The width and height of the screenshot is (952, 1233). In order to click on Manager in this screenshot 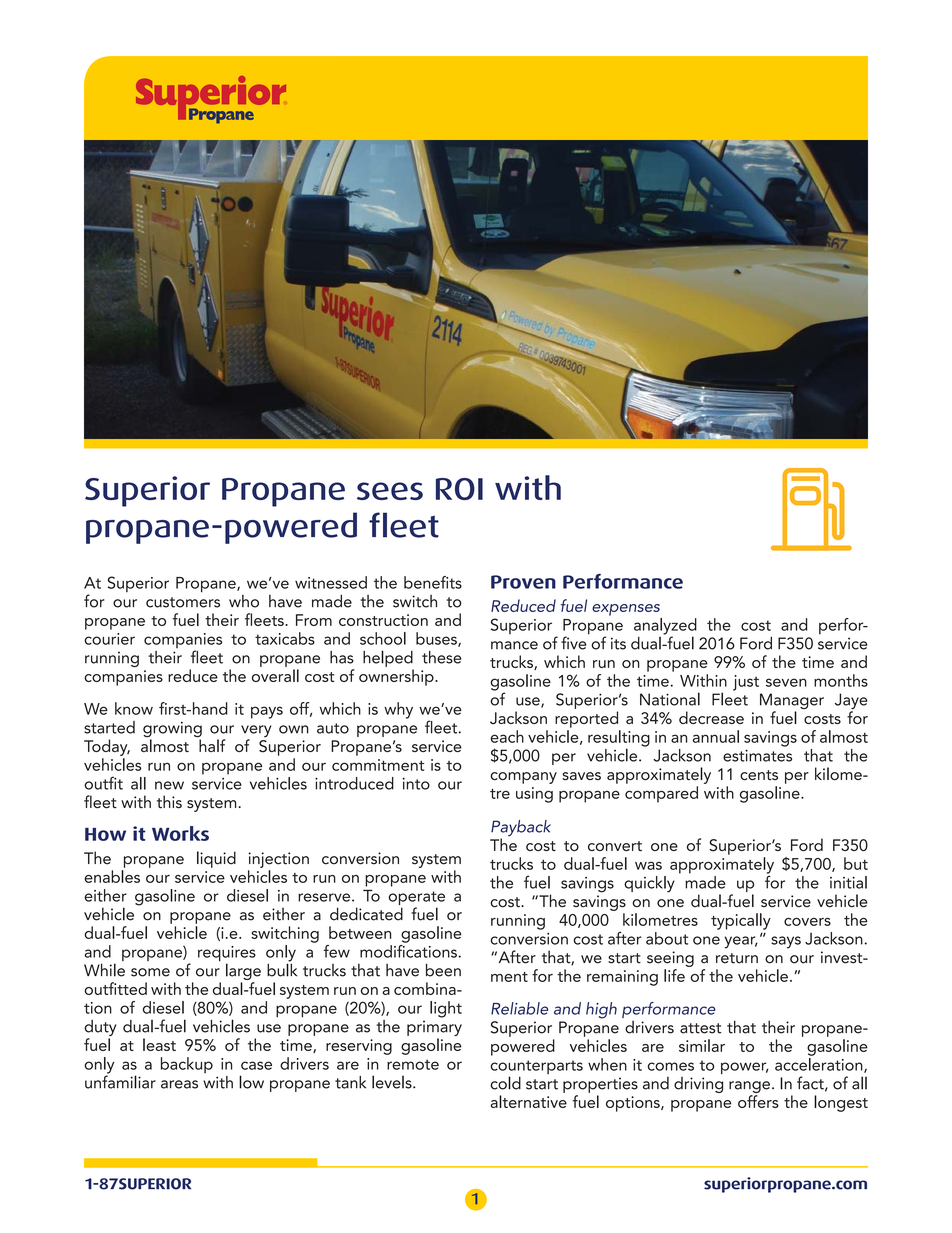, I will do `click(792, 702)`.
